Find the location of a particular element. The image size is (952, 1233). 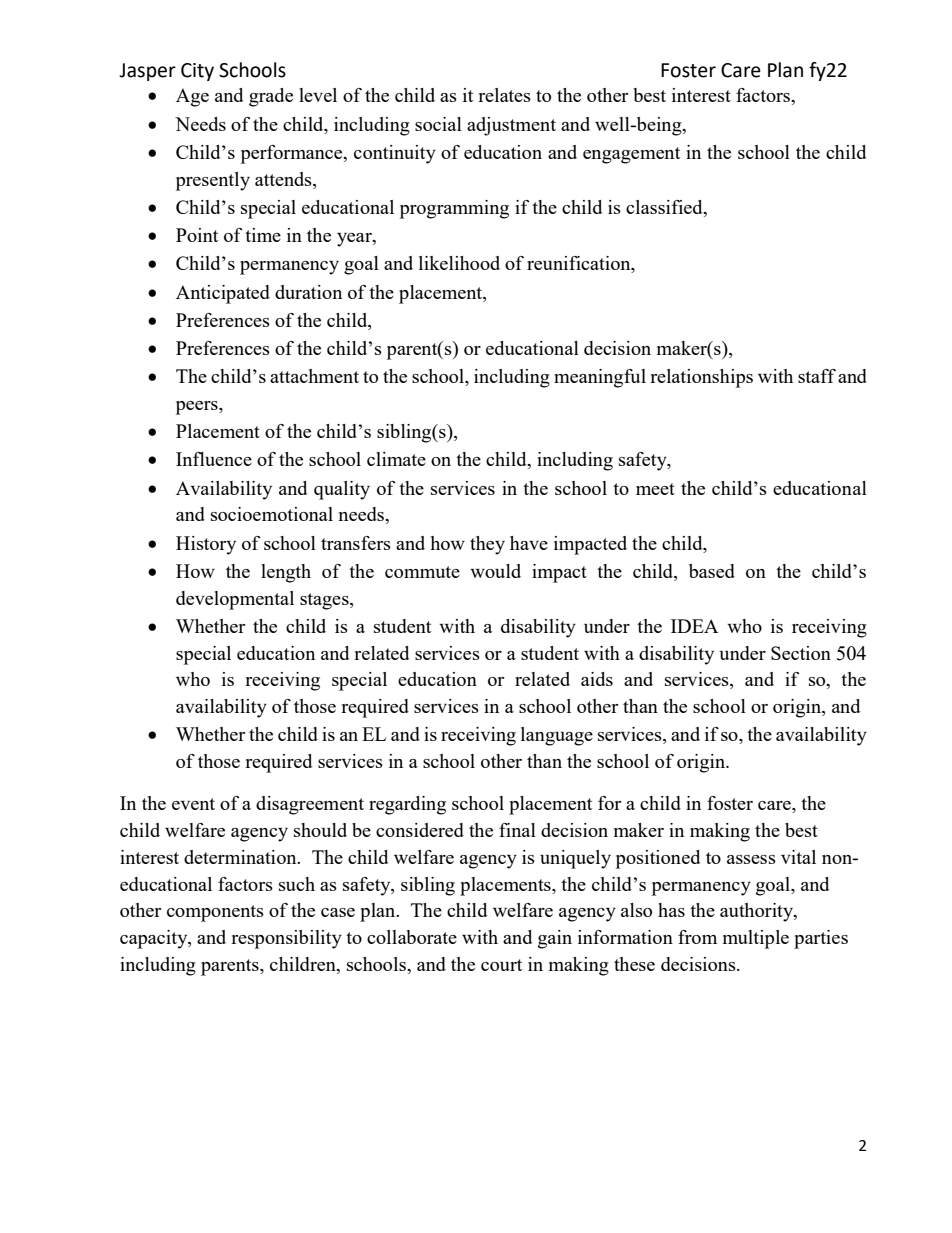

History is located at coordinates (206, 545).
